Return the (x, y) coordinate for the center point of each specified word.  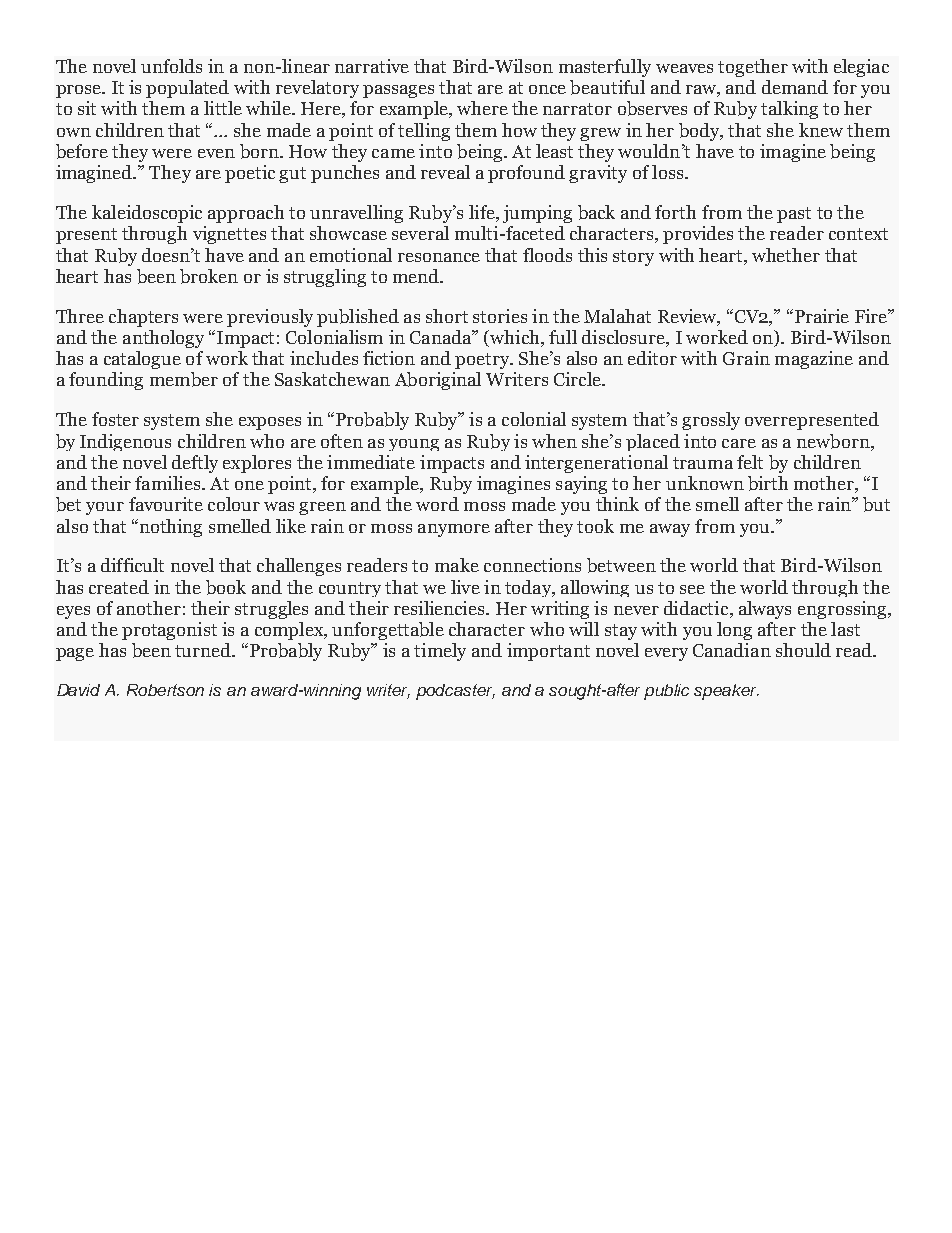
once (547, 89)
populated (187, 89)
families (167, 483)
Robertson (165, 690)
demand (795, 87)
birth (768, 483)
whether (786, 255)
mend (417, 276)
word (437, 504)
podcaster (455, 692)
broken (209, 276)
